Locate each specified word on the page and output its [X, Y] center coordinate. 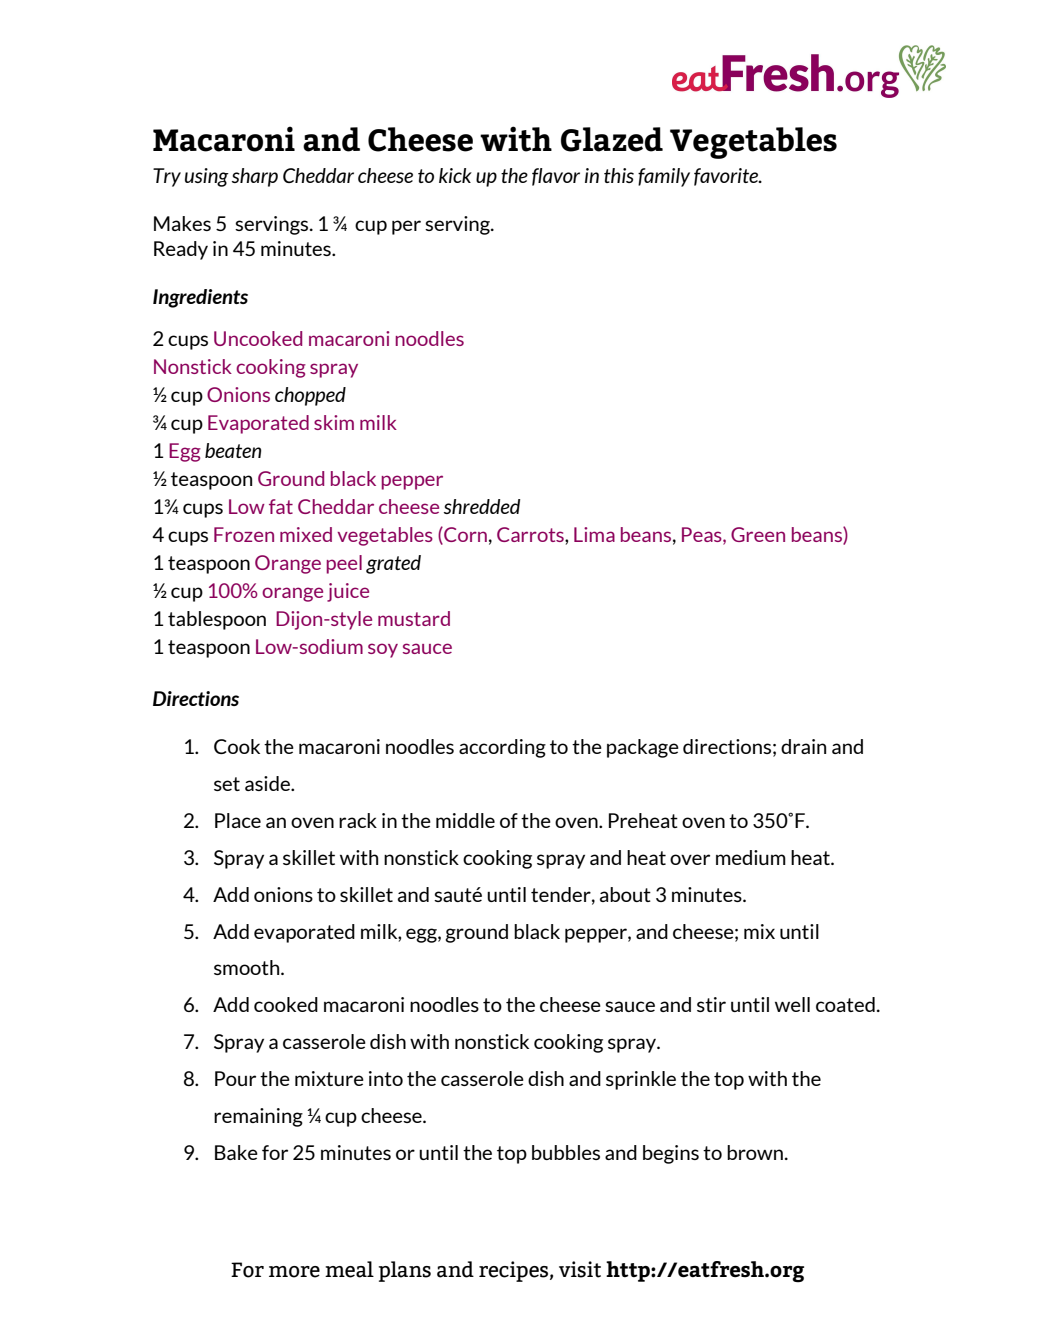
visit [580, 1269]
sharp [255, 177]
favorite [727, 177]
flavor [556, 177]
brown [755, 1152]
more [294, 1272]
